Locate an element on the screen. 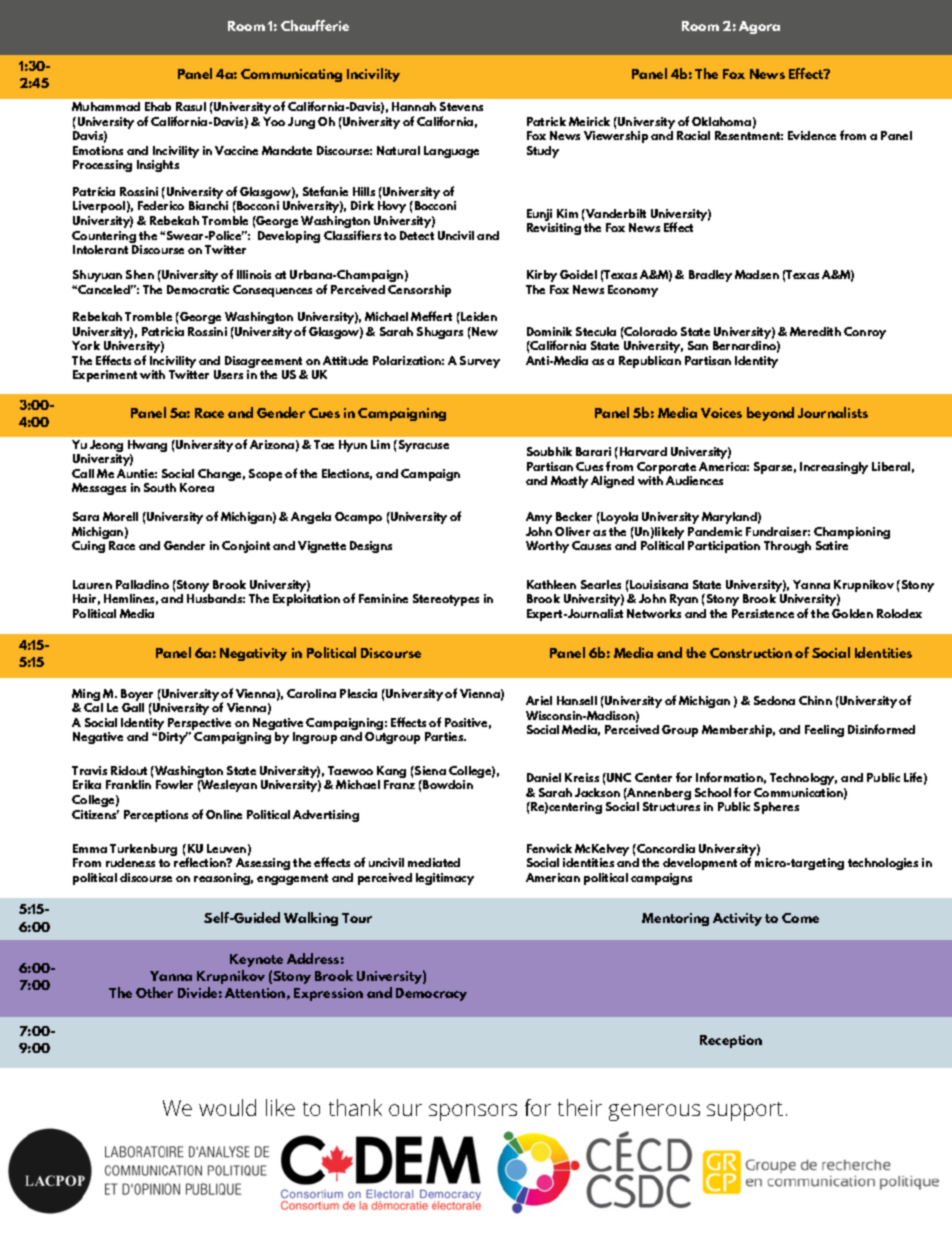  Perspective is located at coordinates (199, 725).
